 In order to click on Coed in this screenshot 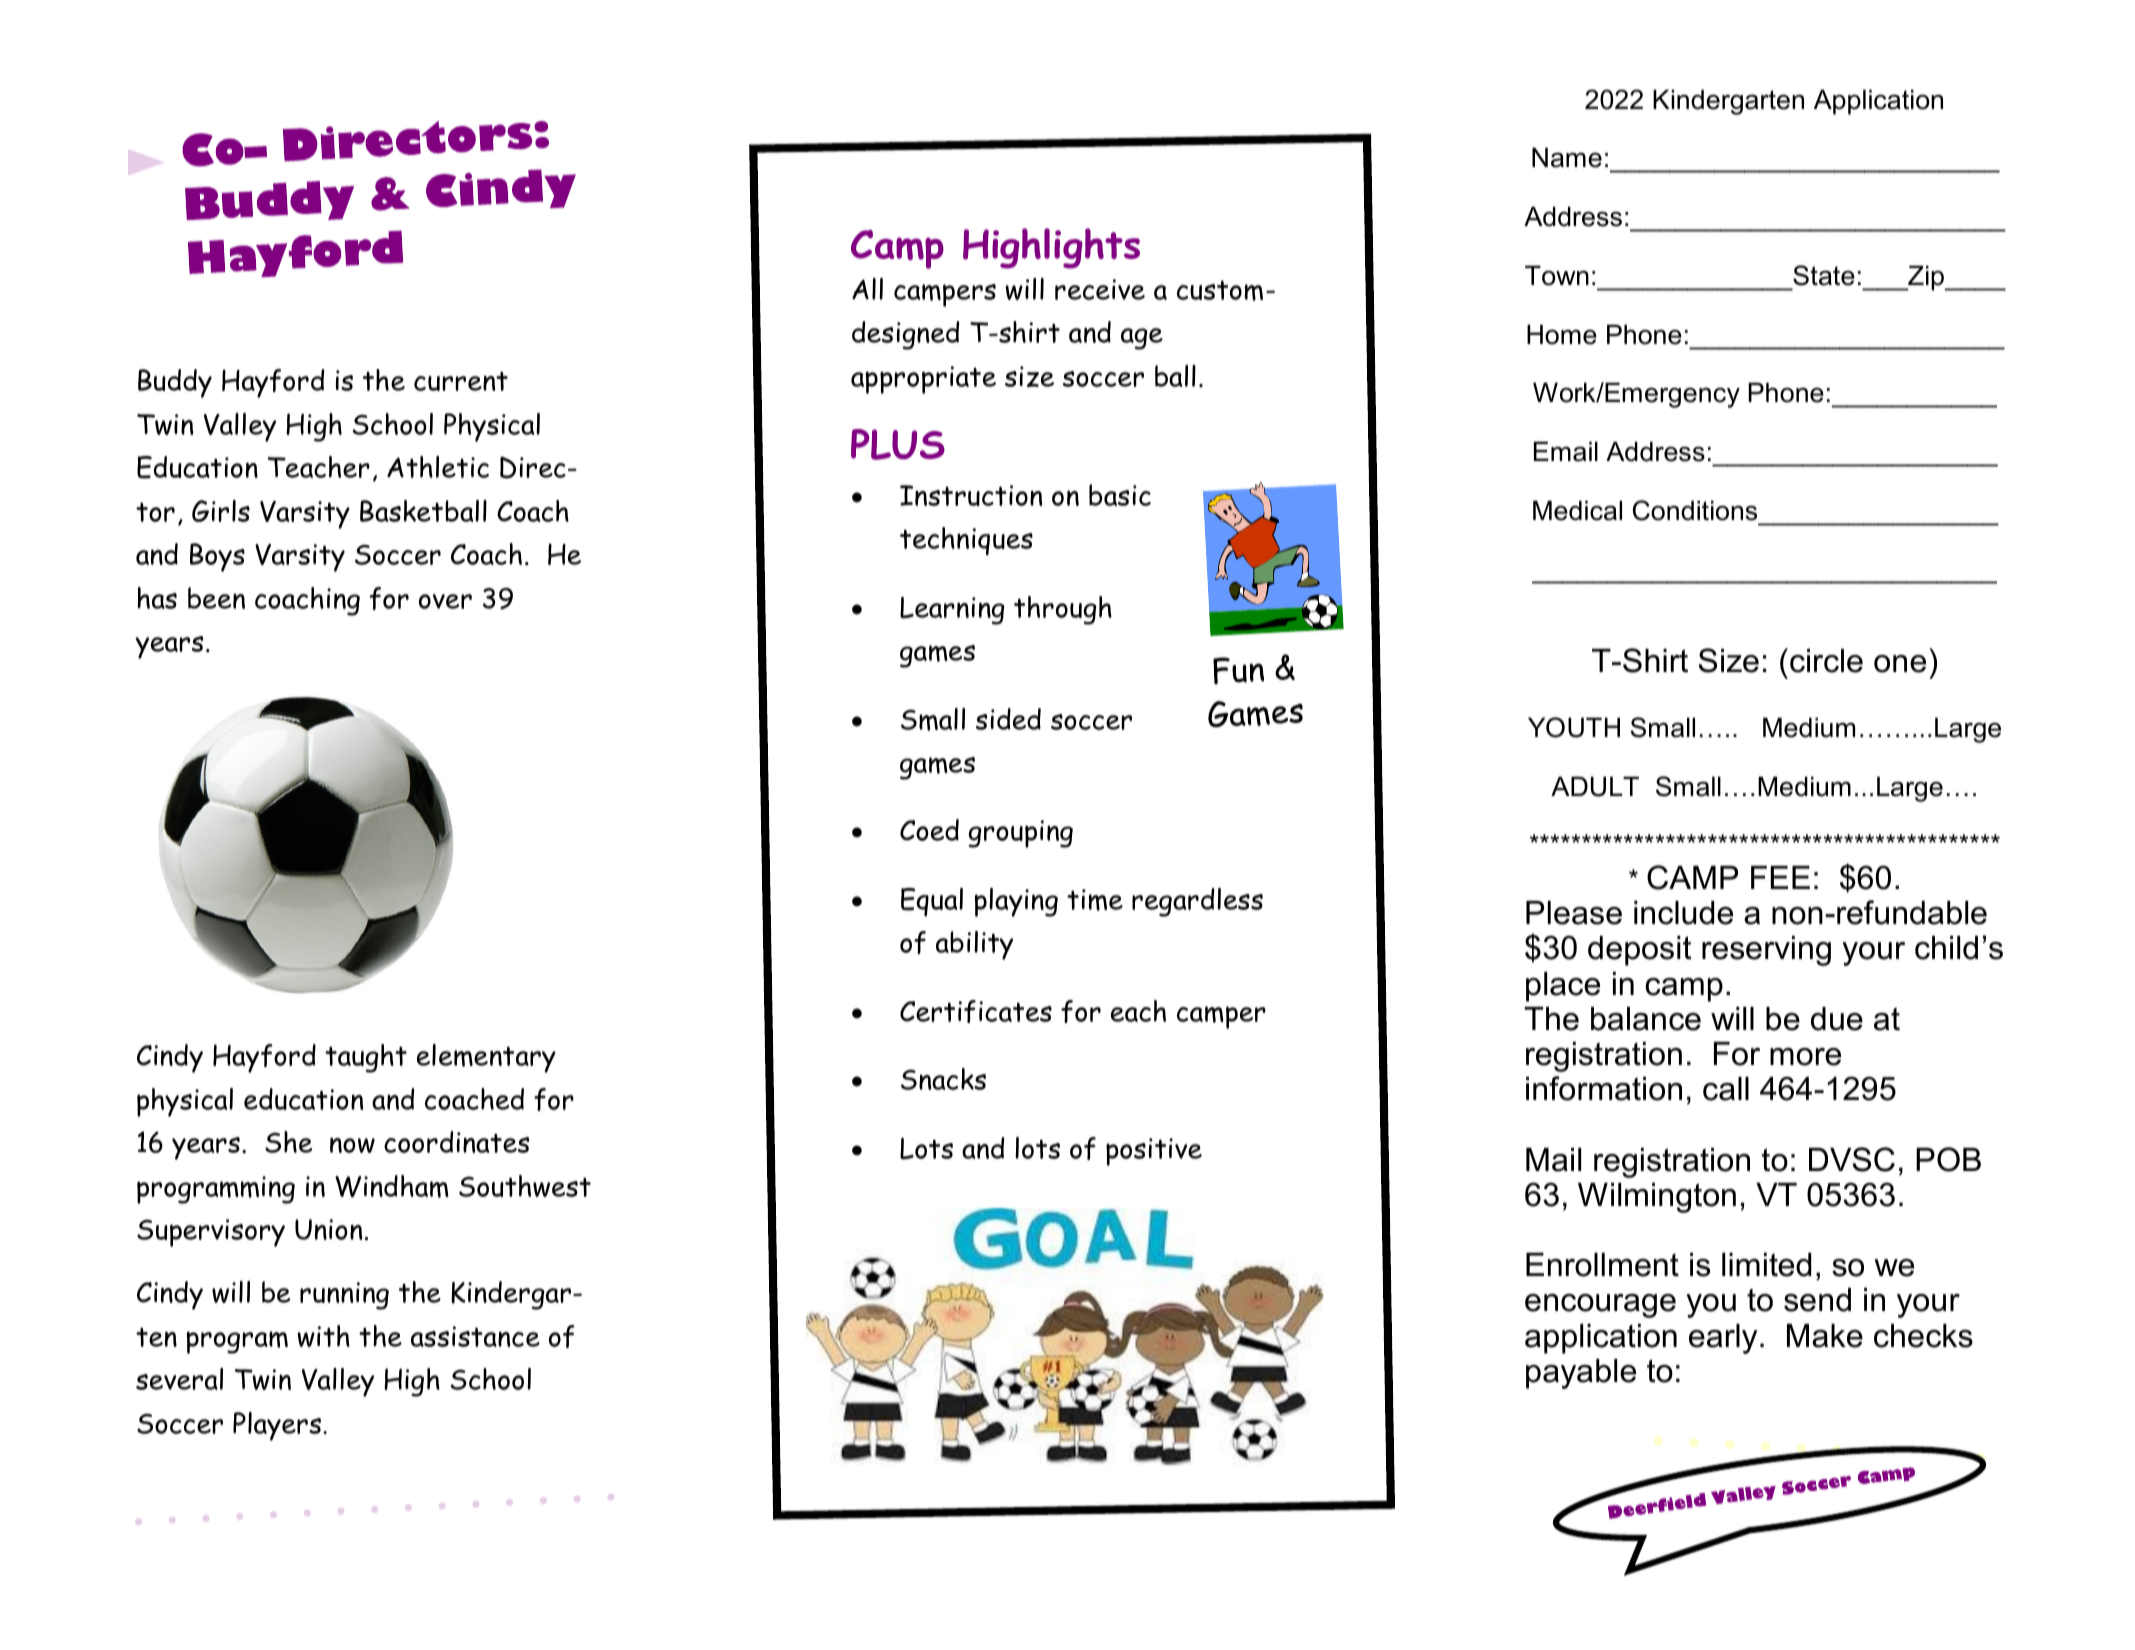, I will do `click(929, 830)`.
